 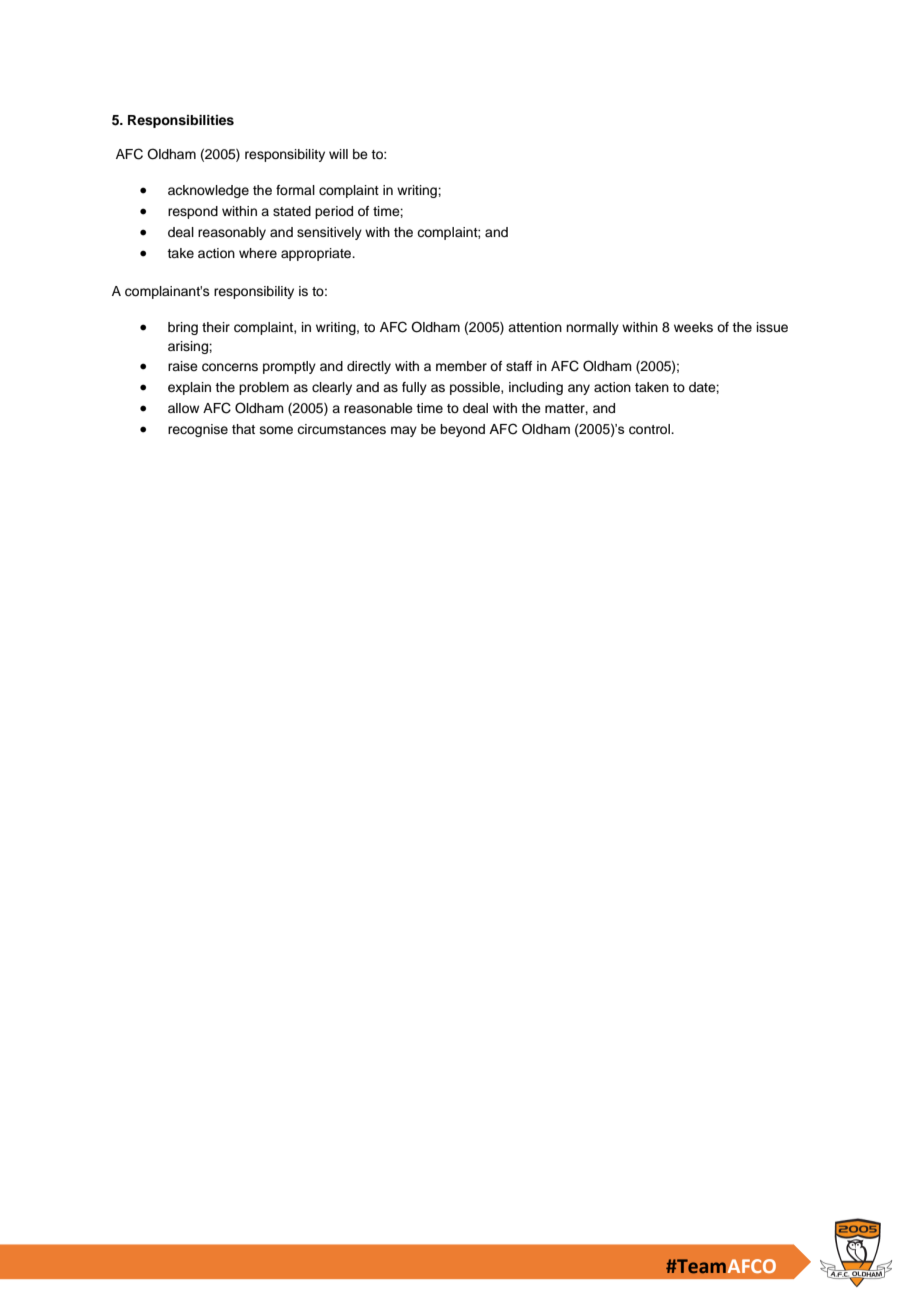 What do you see at coordinates (772, 327) in the screenshot?
I see `issue` at bounding box center [772, 327].
